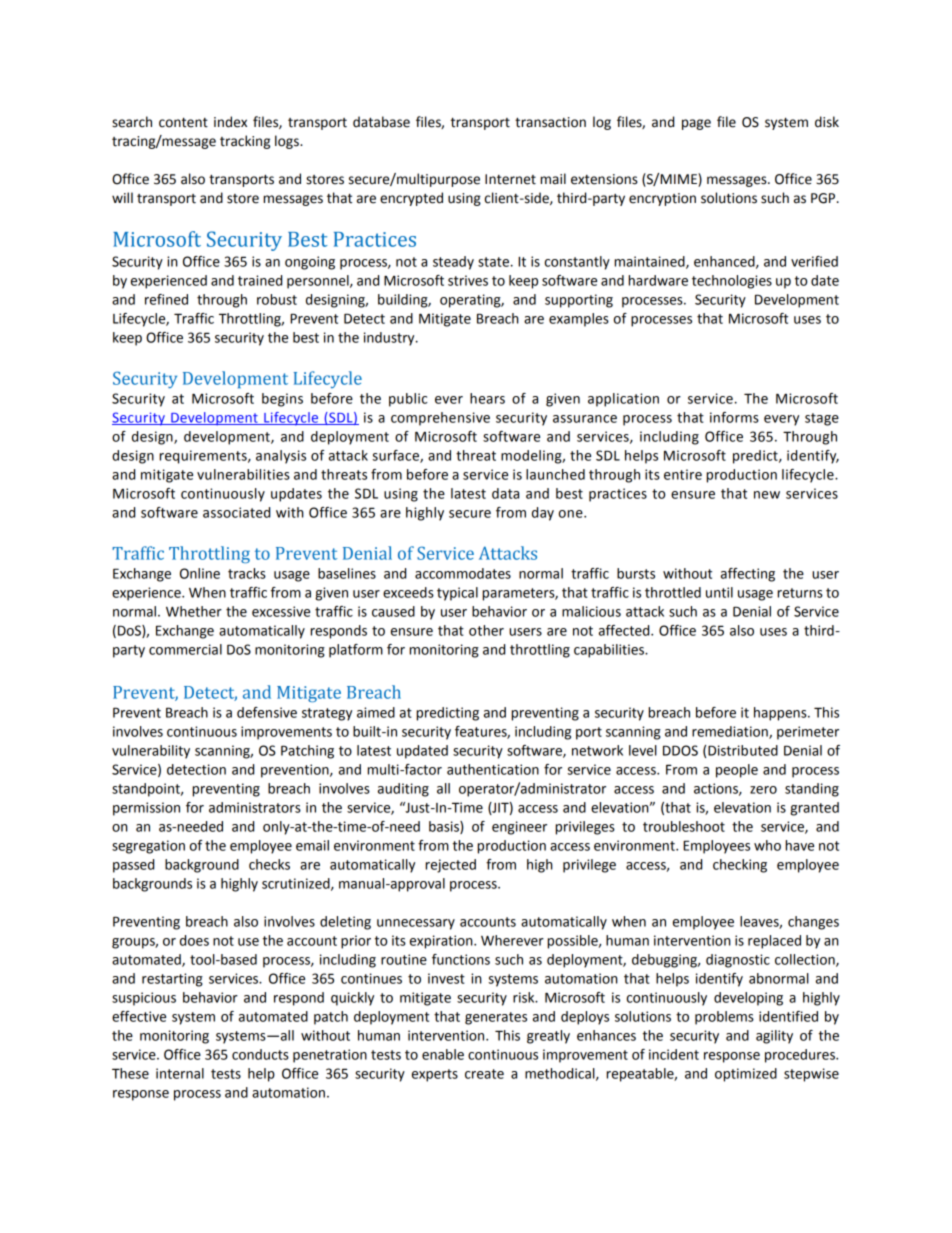 The width and height of the screenshot is (952, 1233). What do you see at coordinates (245, 142) in the screenshot?
I see `tracking` at bounding box center [245, 142].
